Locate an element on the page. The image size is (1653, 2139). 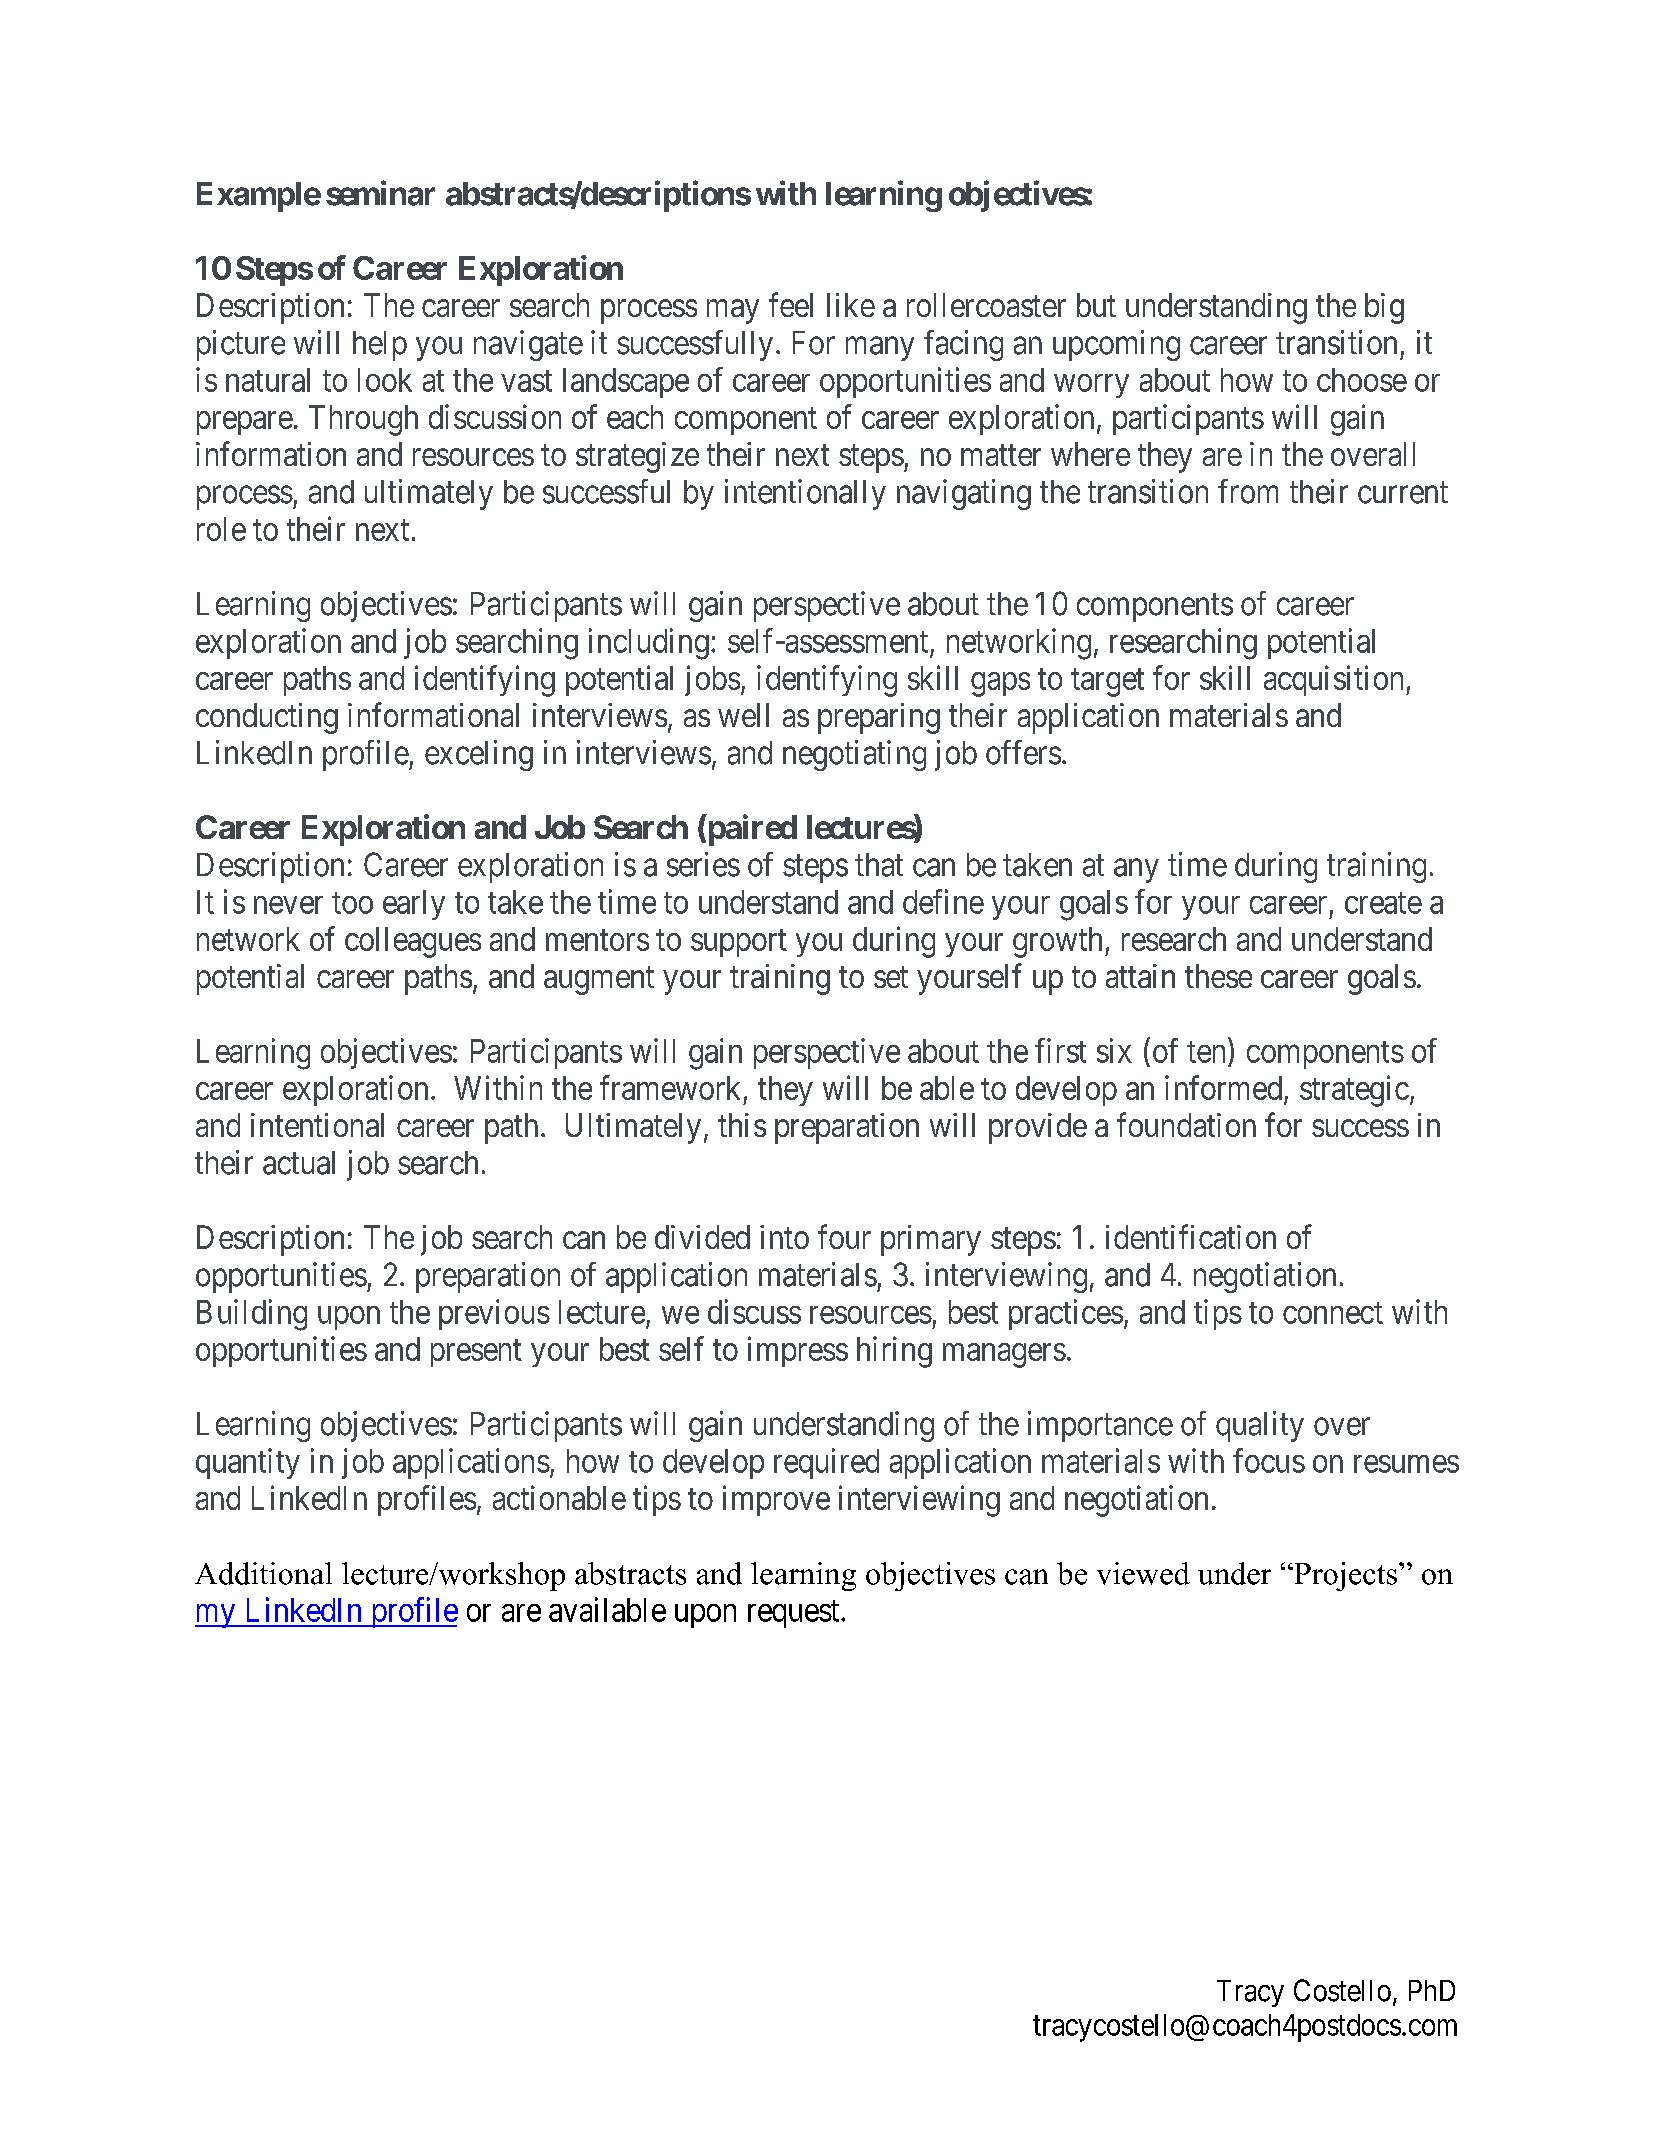
informed is located at coordinates (1225, 1089).
